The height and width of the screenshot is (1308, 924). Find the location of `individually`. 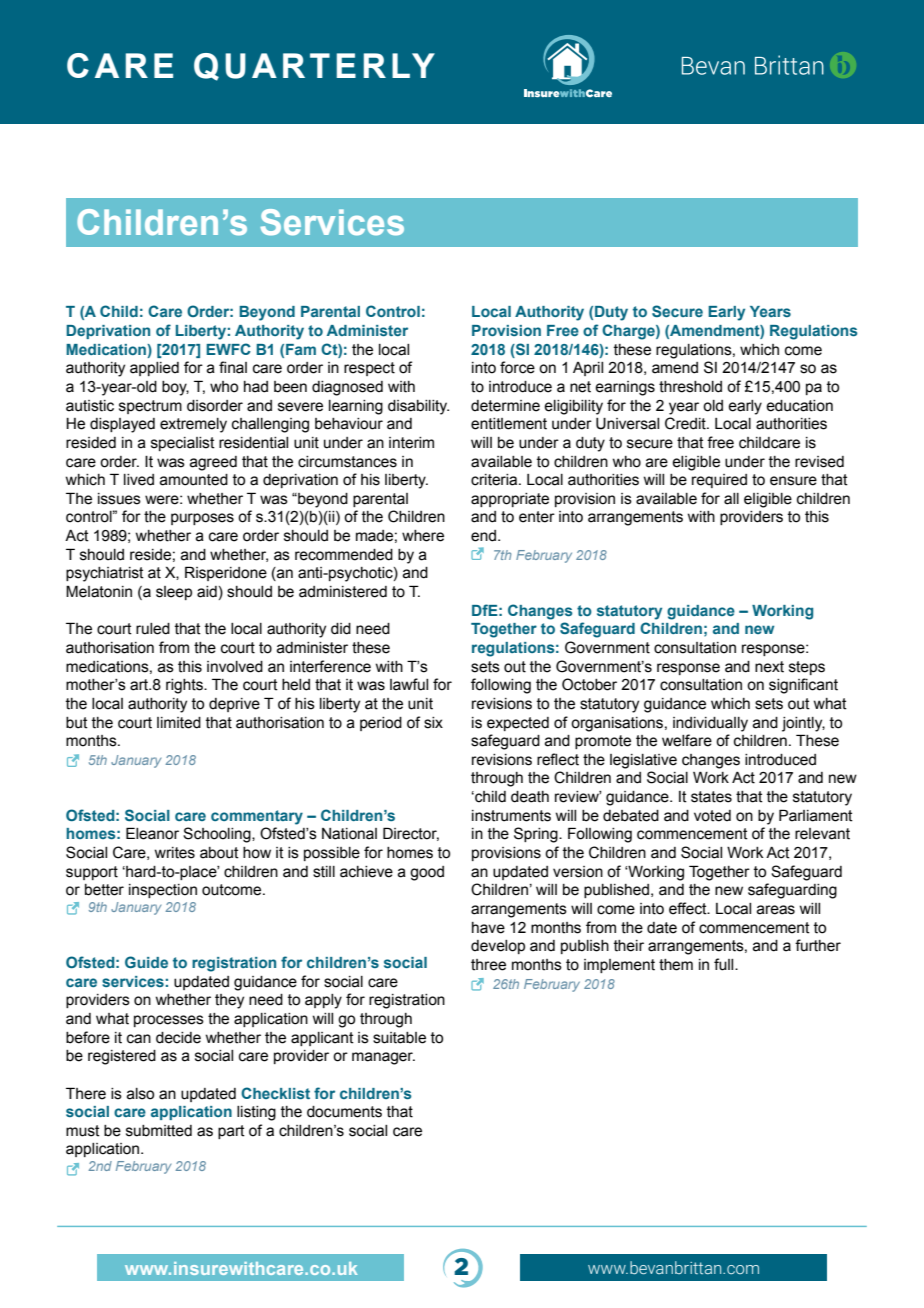

individually is located at coordinates (710, 724).
